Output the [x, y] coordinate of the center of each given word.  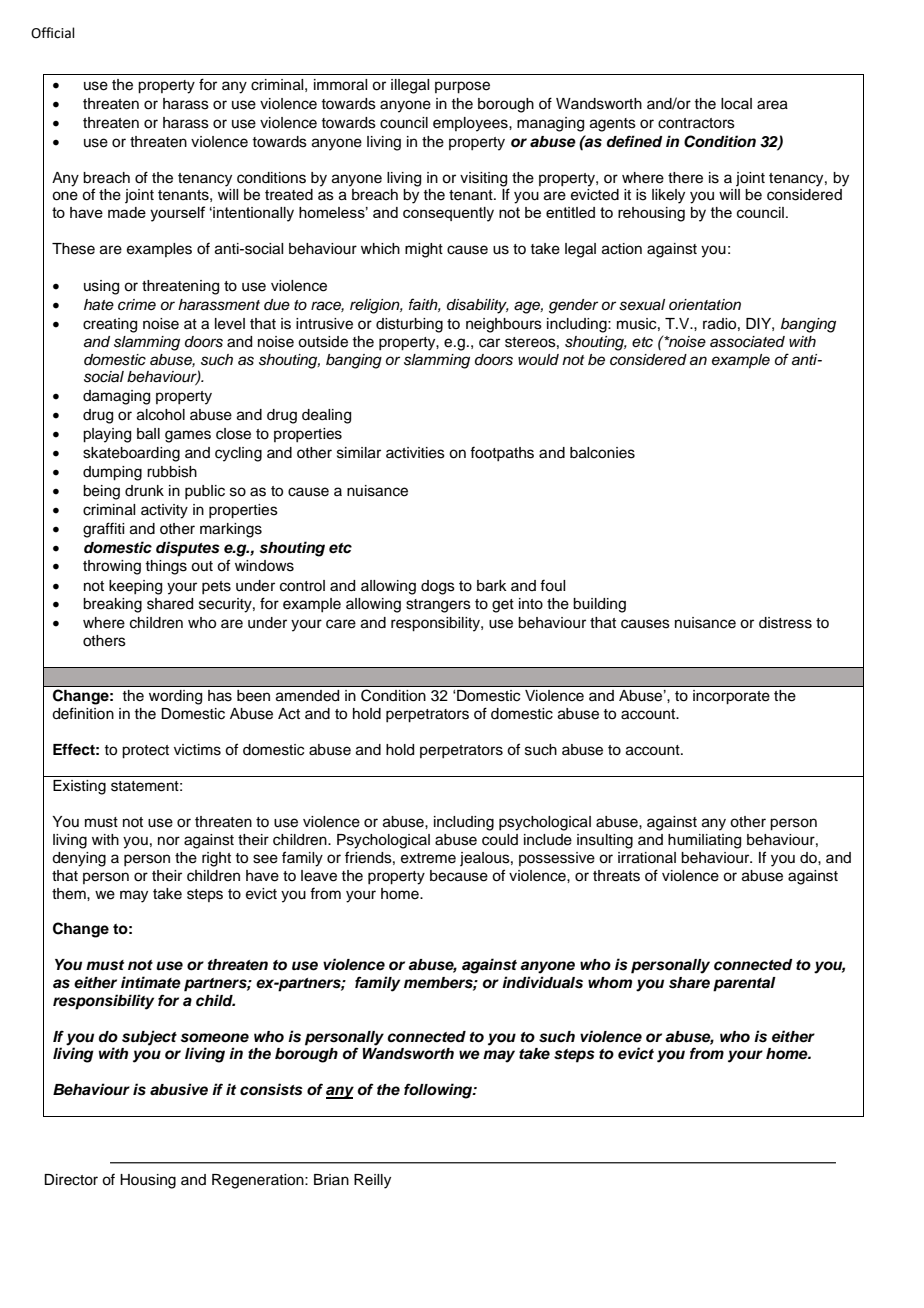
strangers [438, 606]
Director [71, 1180]
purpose [462, 87]
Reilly [372, 1181]
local [736, 104]
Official [53, 33]
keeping [135, 587]
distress [785, 623]
